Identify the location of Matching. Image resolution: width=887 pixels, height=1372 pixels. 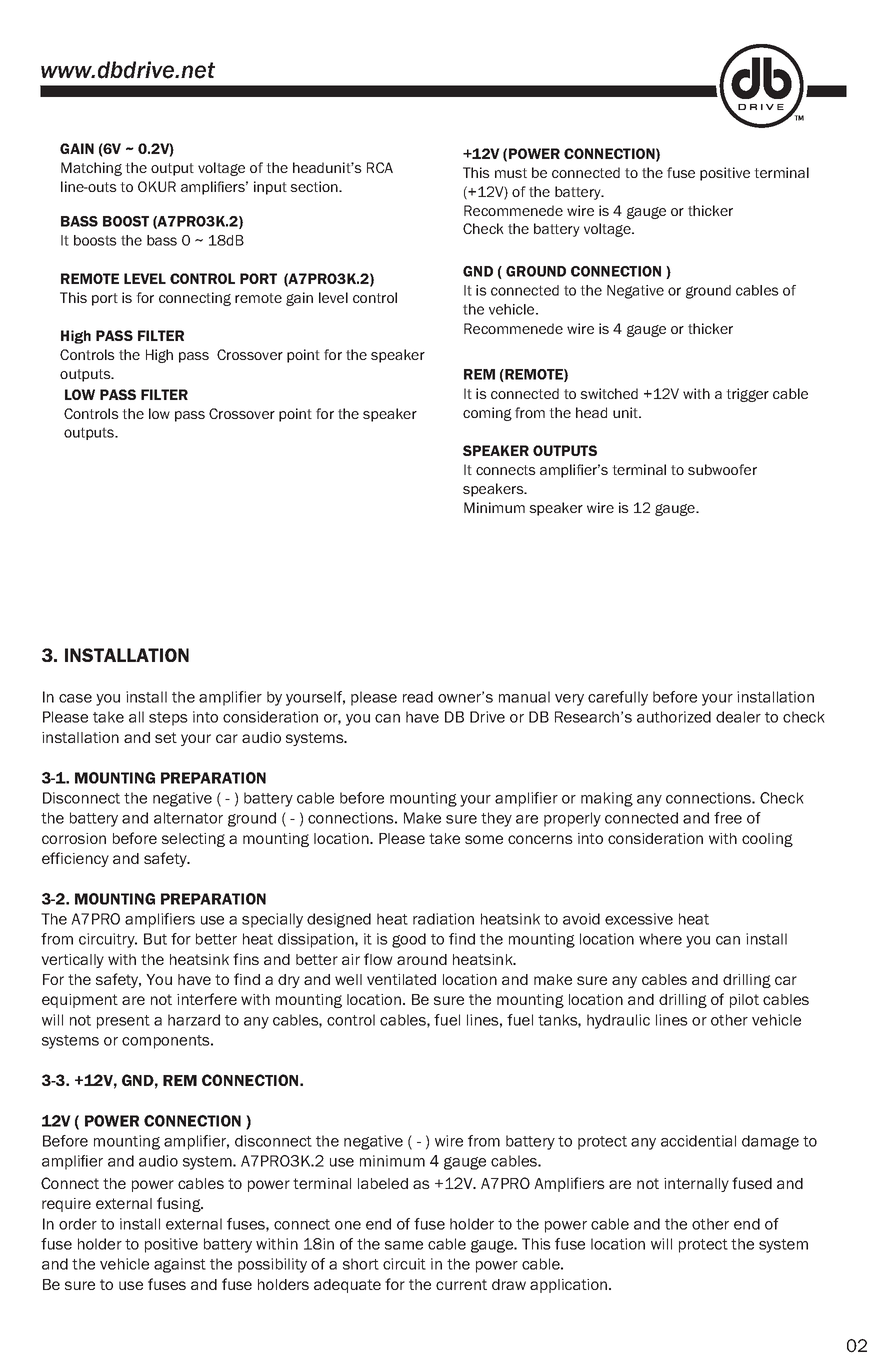
(91, 169).
